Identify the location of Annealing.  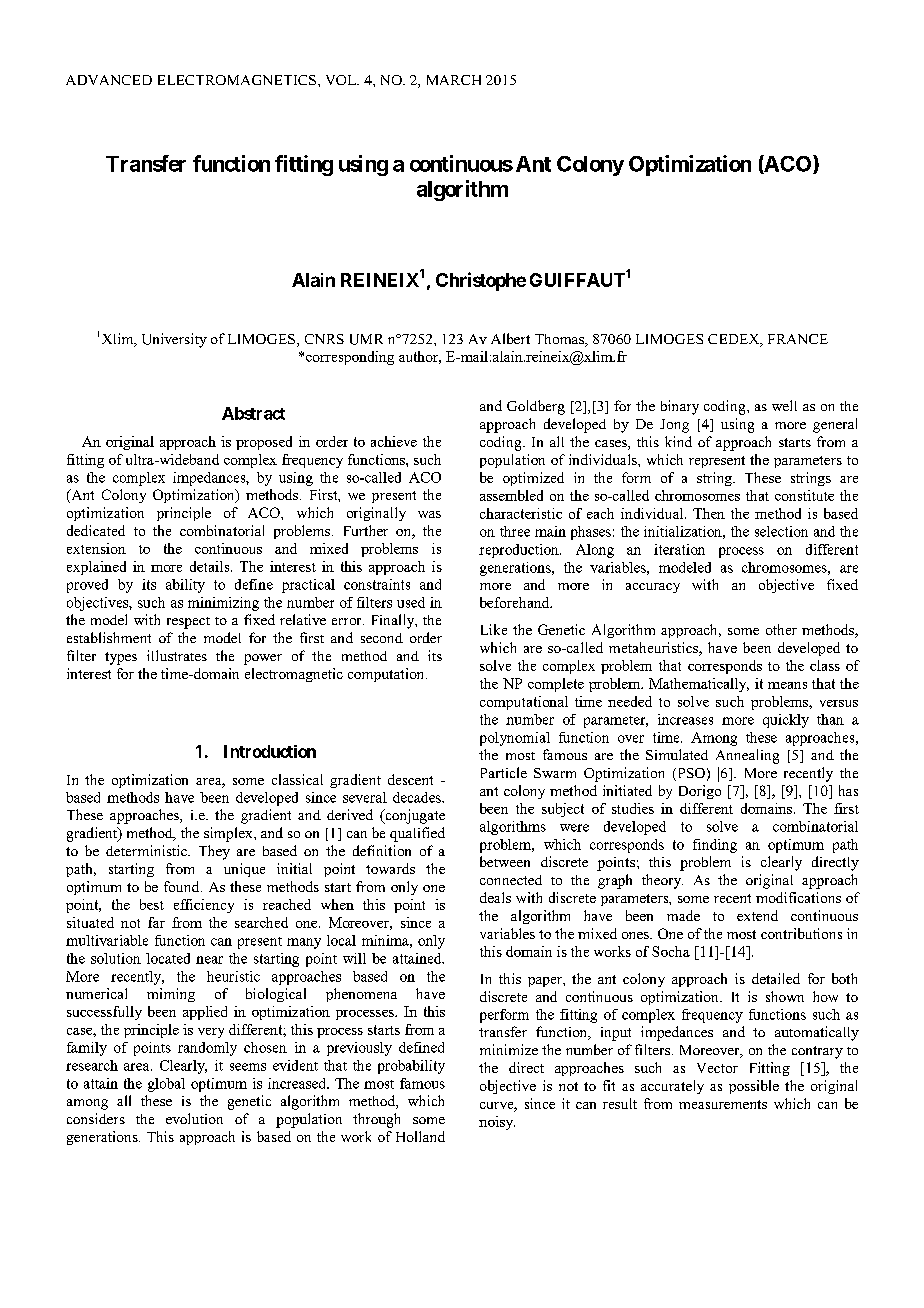
(747, 756).
